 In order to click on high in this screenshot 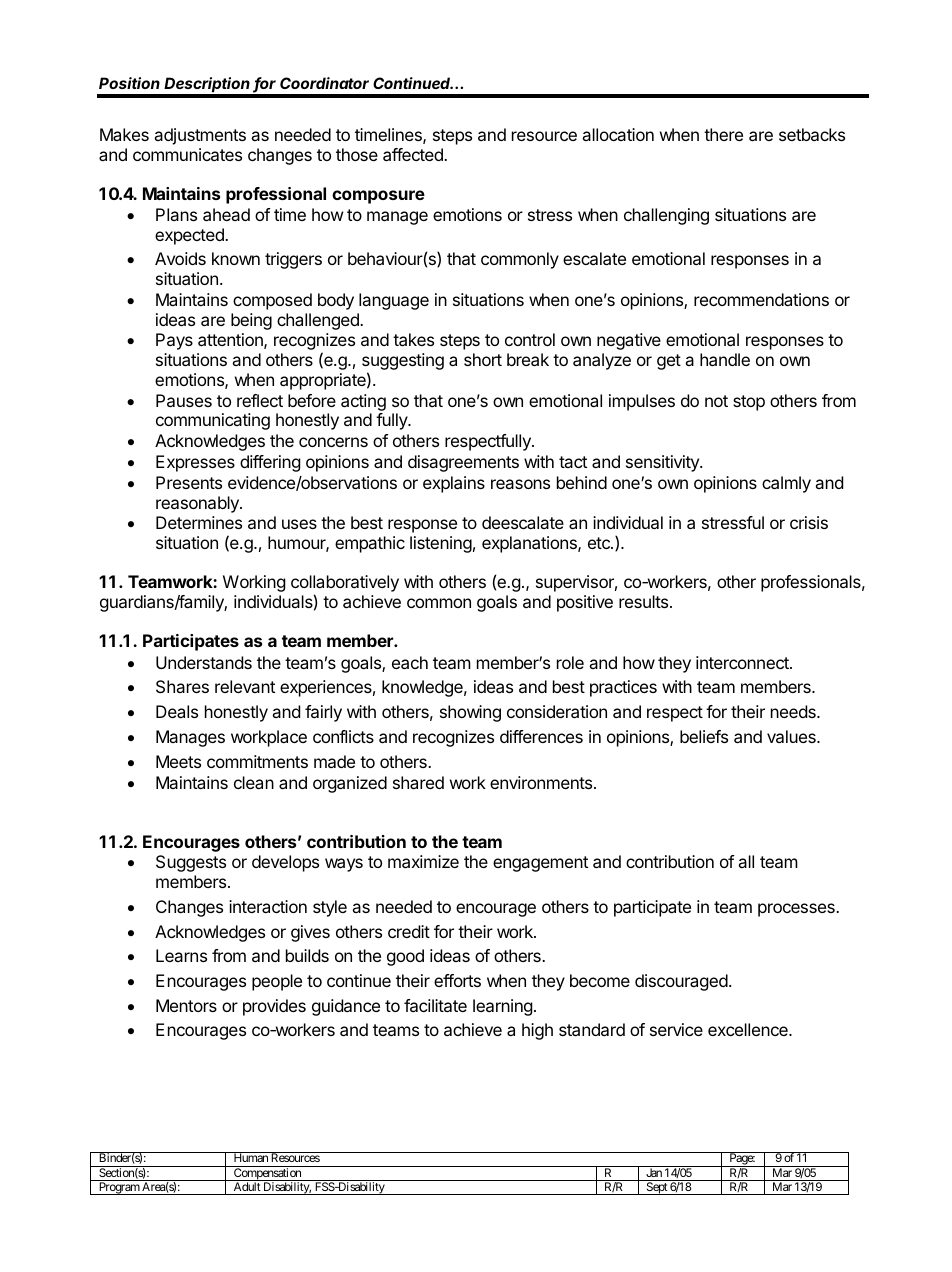, I will do `click(537, 1031)`.
